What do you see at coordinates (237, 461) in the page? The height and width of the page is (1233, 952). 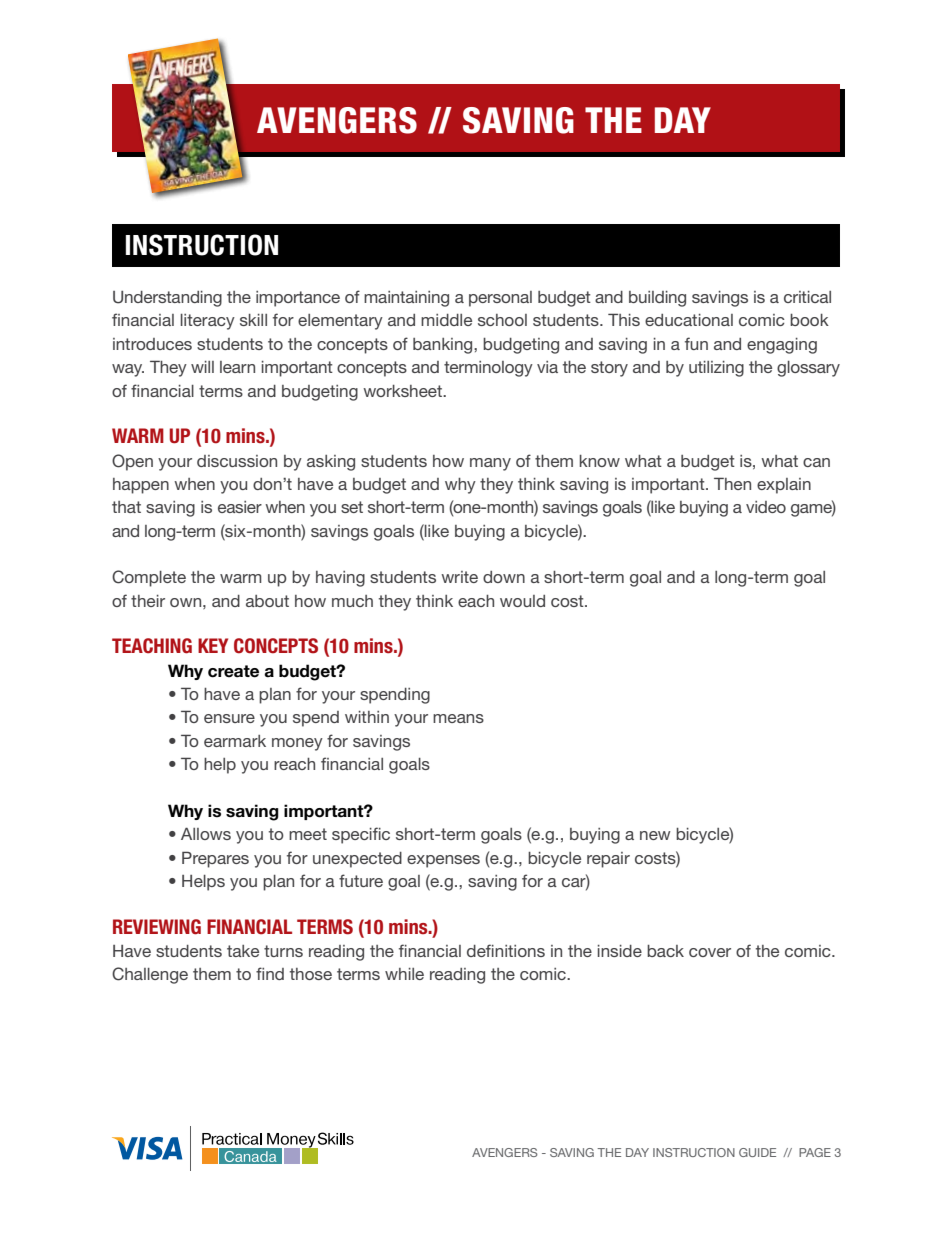 I see `discussion` at bounding box center [237, 461].
